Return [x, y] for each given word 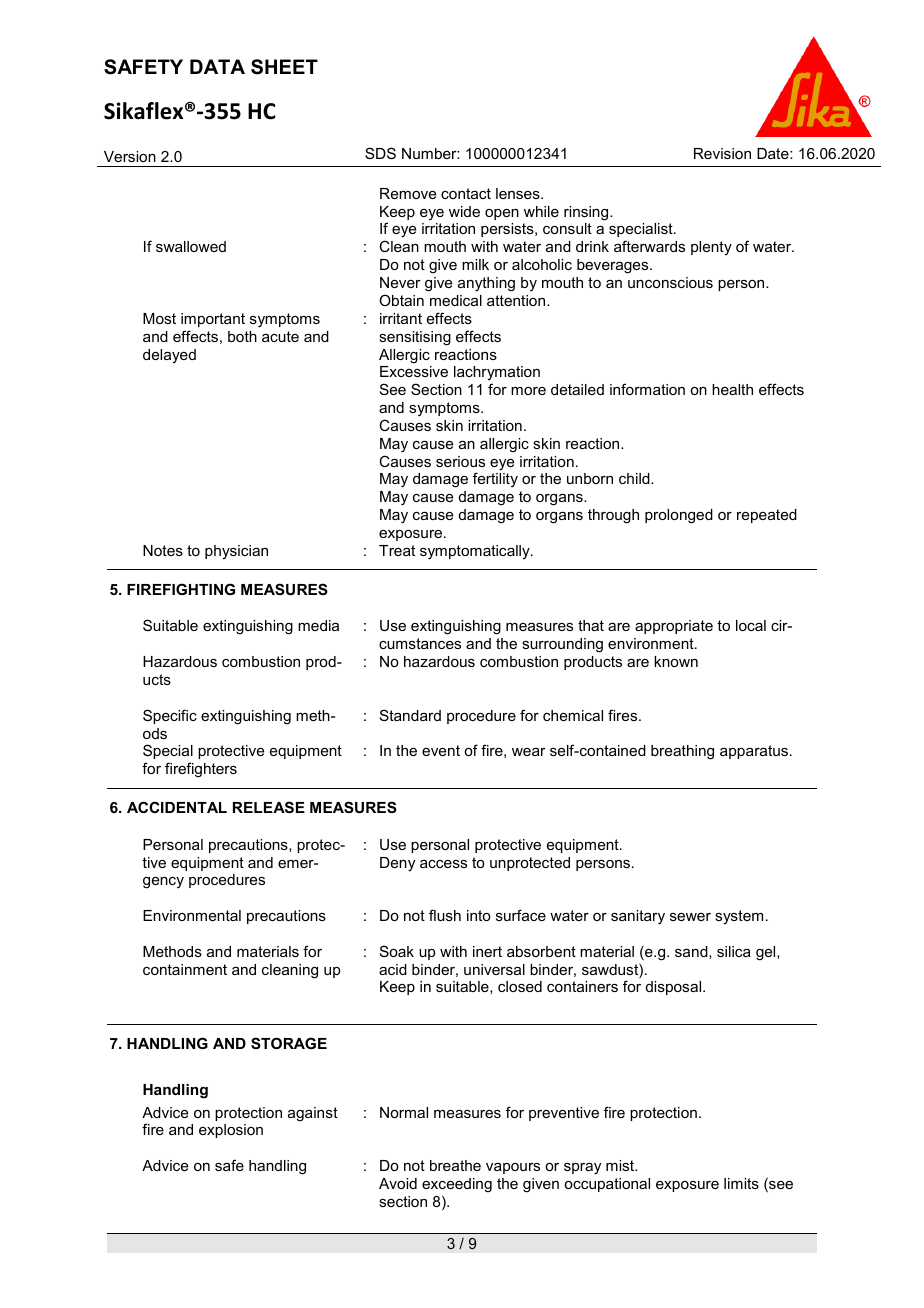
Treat [397, 550]
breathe [455, 1165]
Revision [722, 153]
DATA [217, 66]
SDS [380, 153]
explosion [231, 1131]
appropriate [674, 627]
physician [236, 552]
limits [741, 1183]
